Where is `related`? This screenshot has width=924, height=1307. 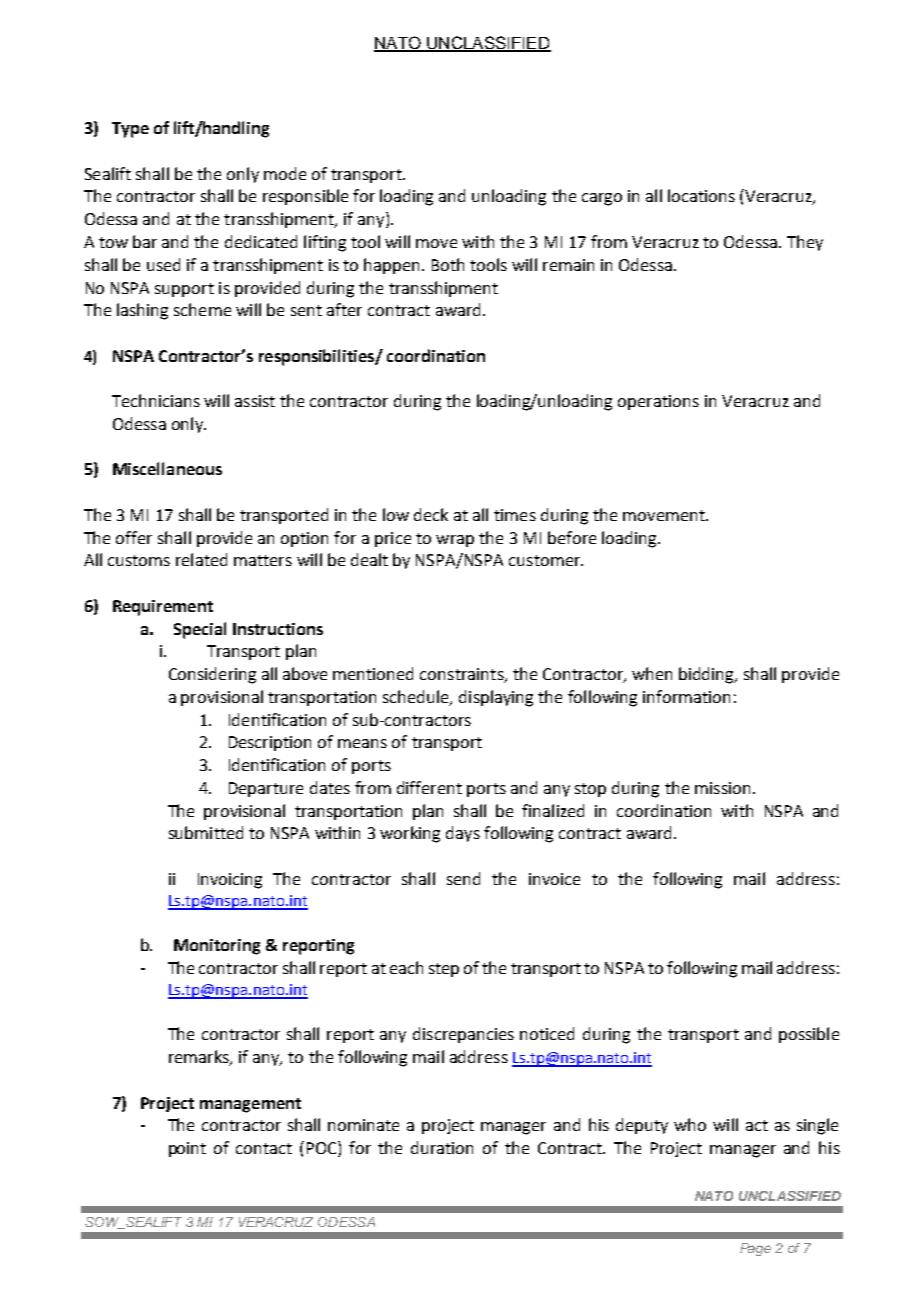
related is located at coordinates (201, 559).
